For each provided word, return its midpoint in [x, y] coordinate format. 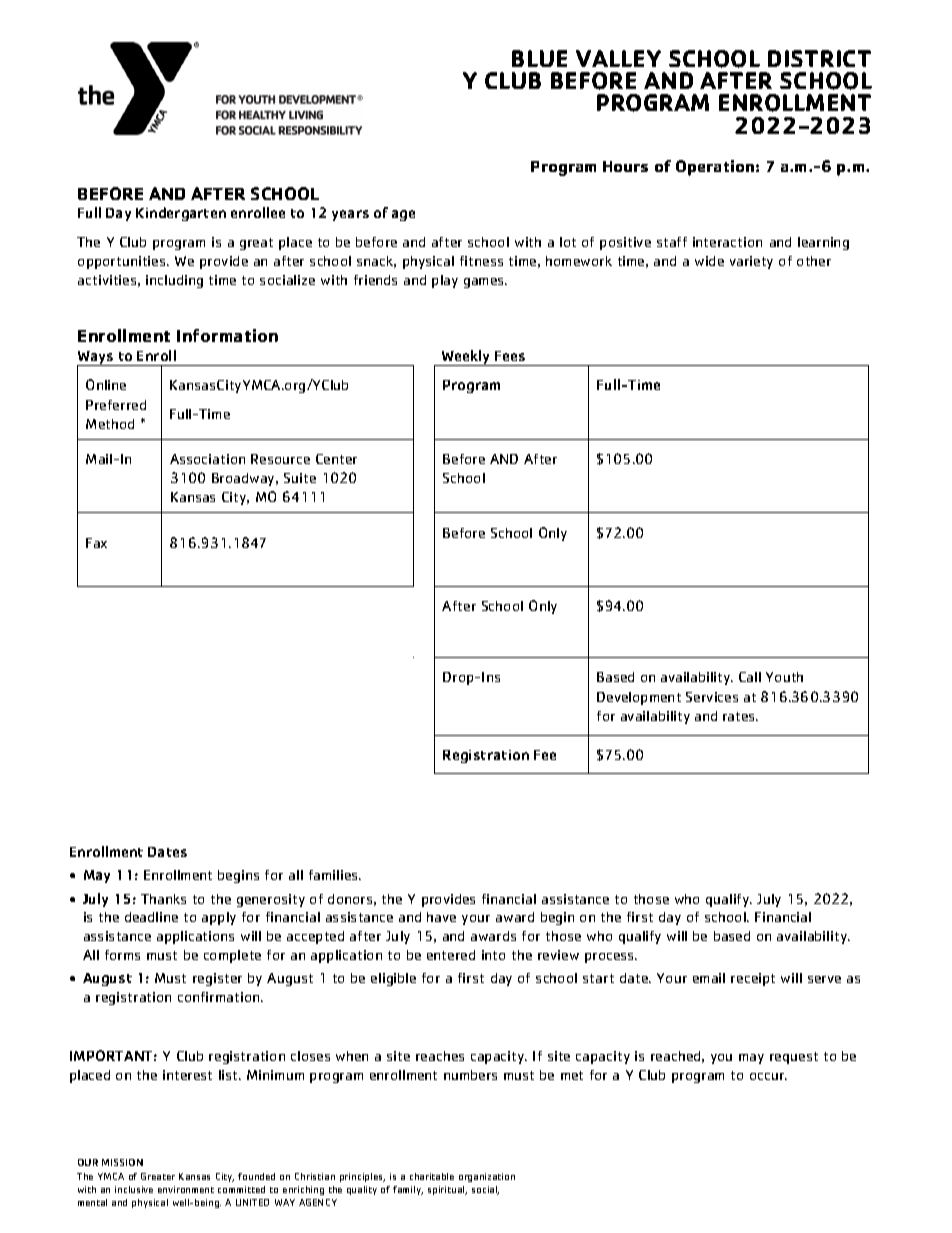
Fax [96, 543]
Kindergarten [181, 214]
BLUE [539, 58]
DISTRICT [819, 58]
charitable [432, 1176]
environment [186, 1189]
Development [639, 698]
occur [768, 1076]
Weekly [466, 358]
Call [750, 677]
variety [751, 262]
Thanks [163, 899]
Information [227, 335]
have [441, 917]
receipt [753, 979]
